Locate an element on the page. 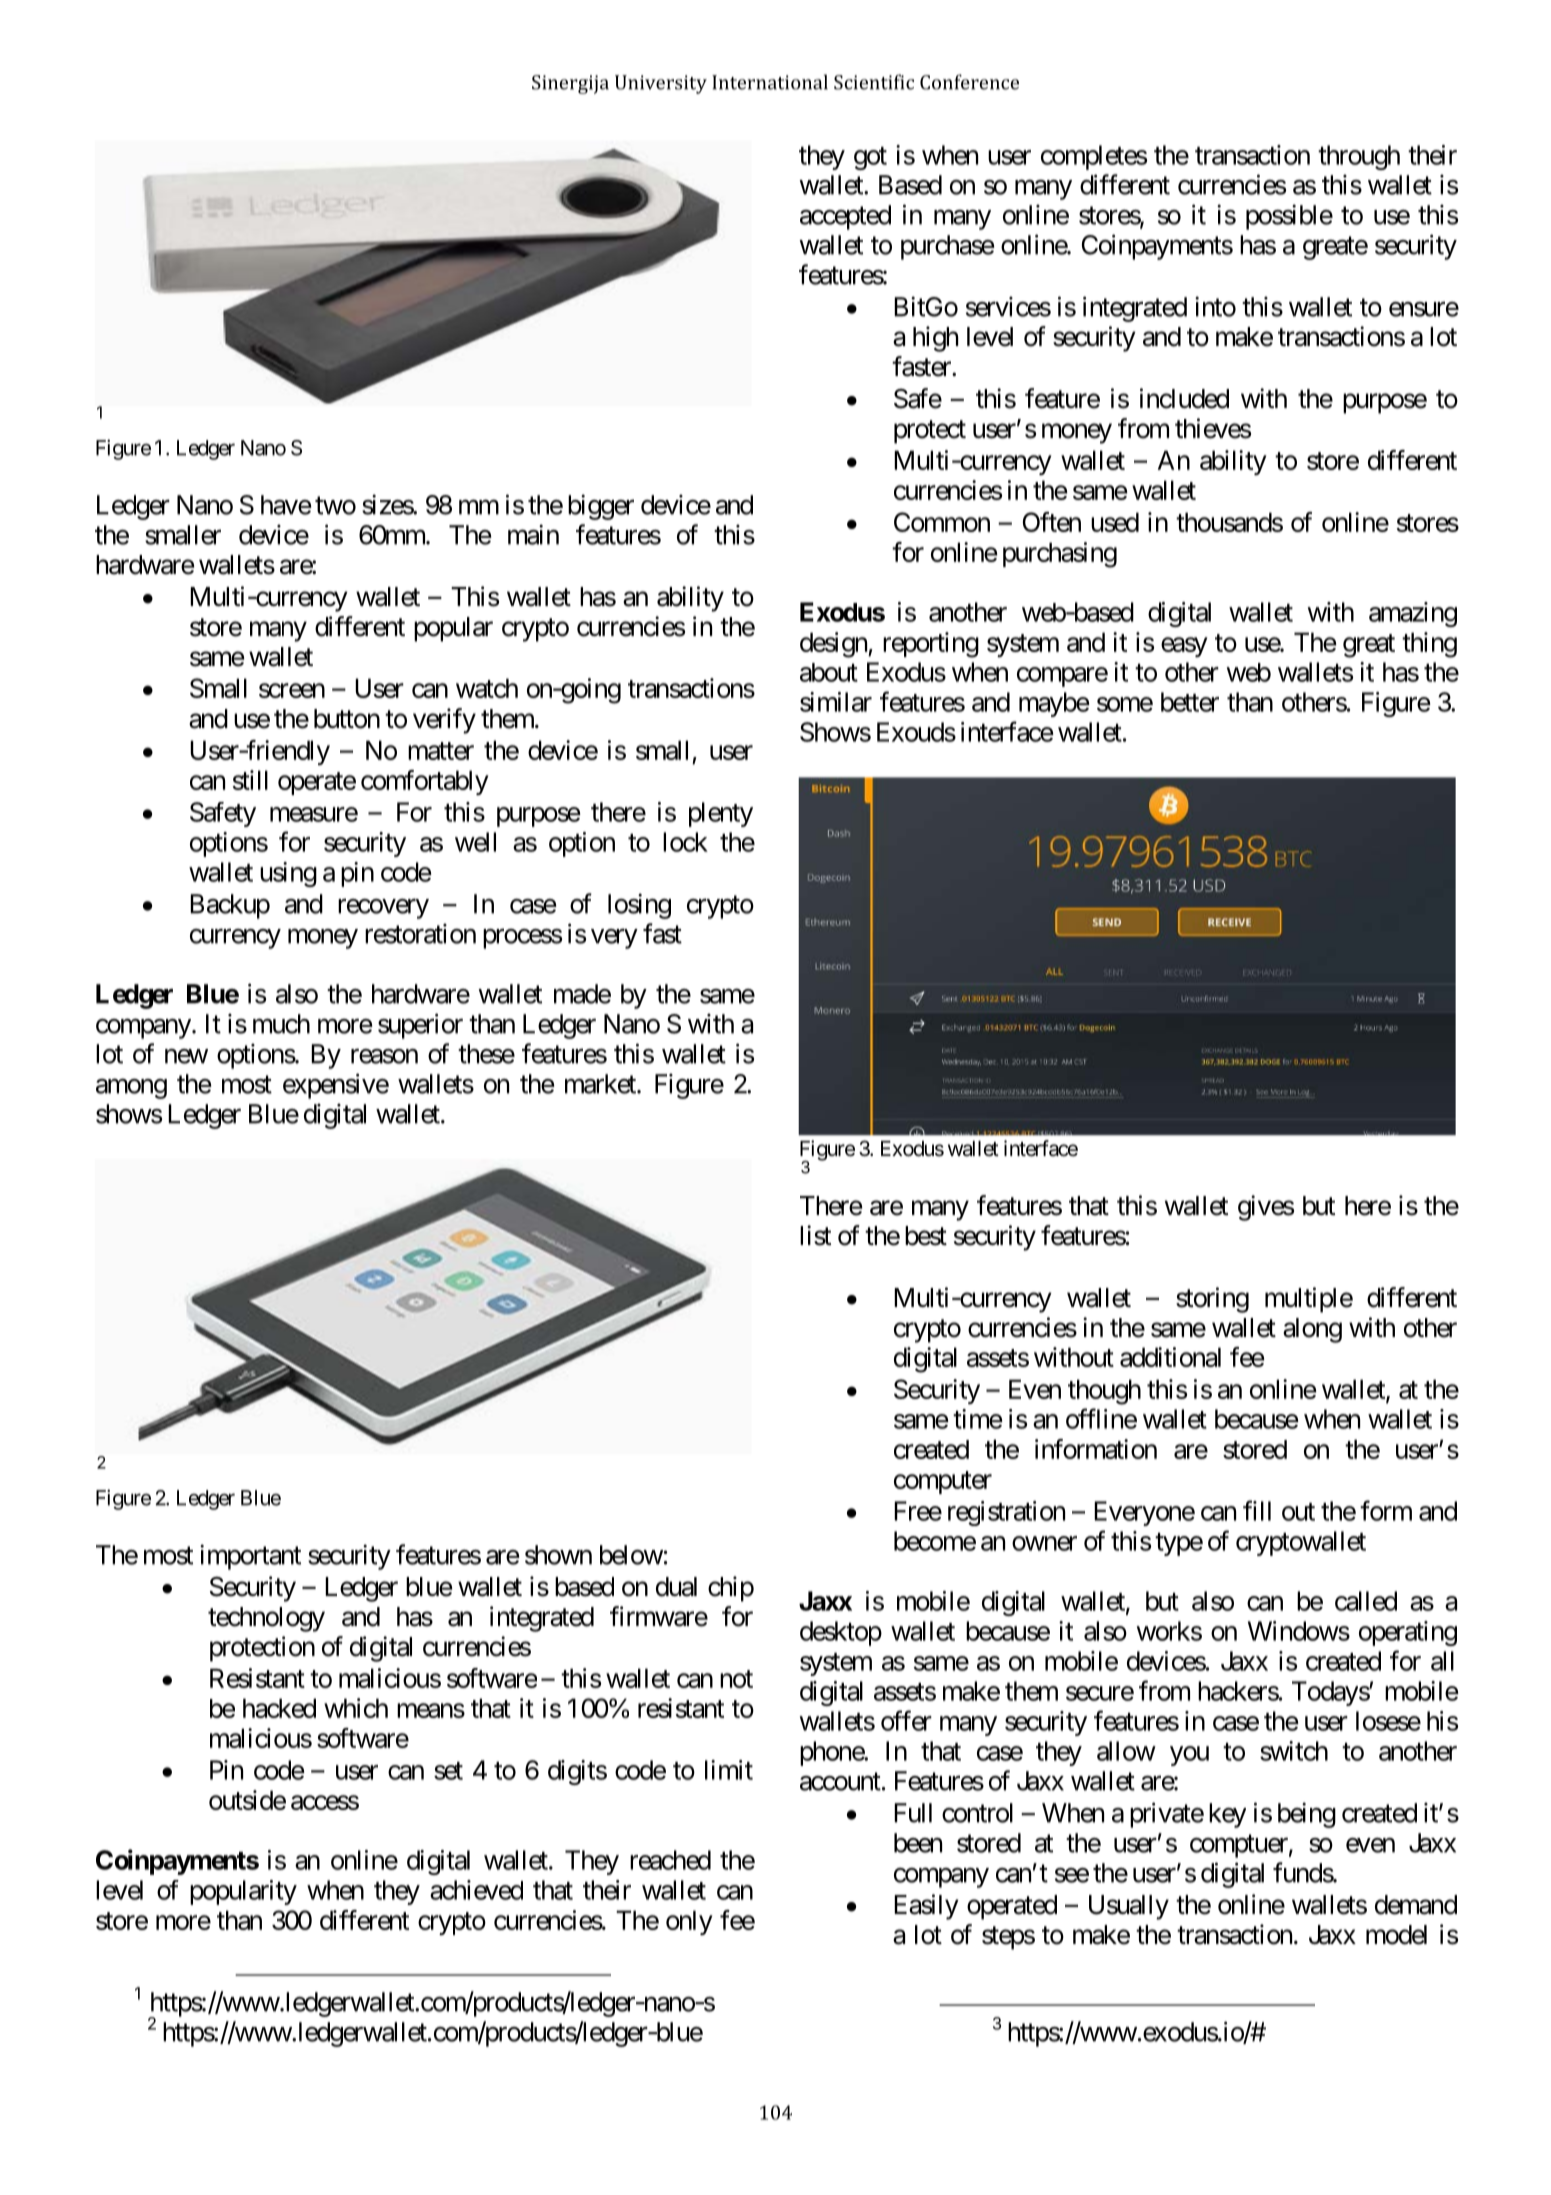  bigger is located at coordinates (601, 507).
